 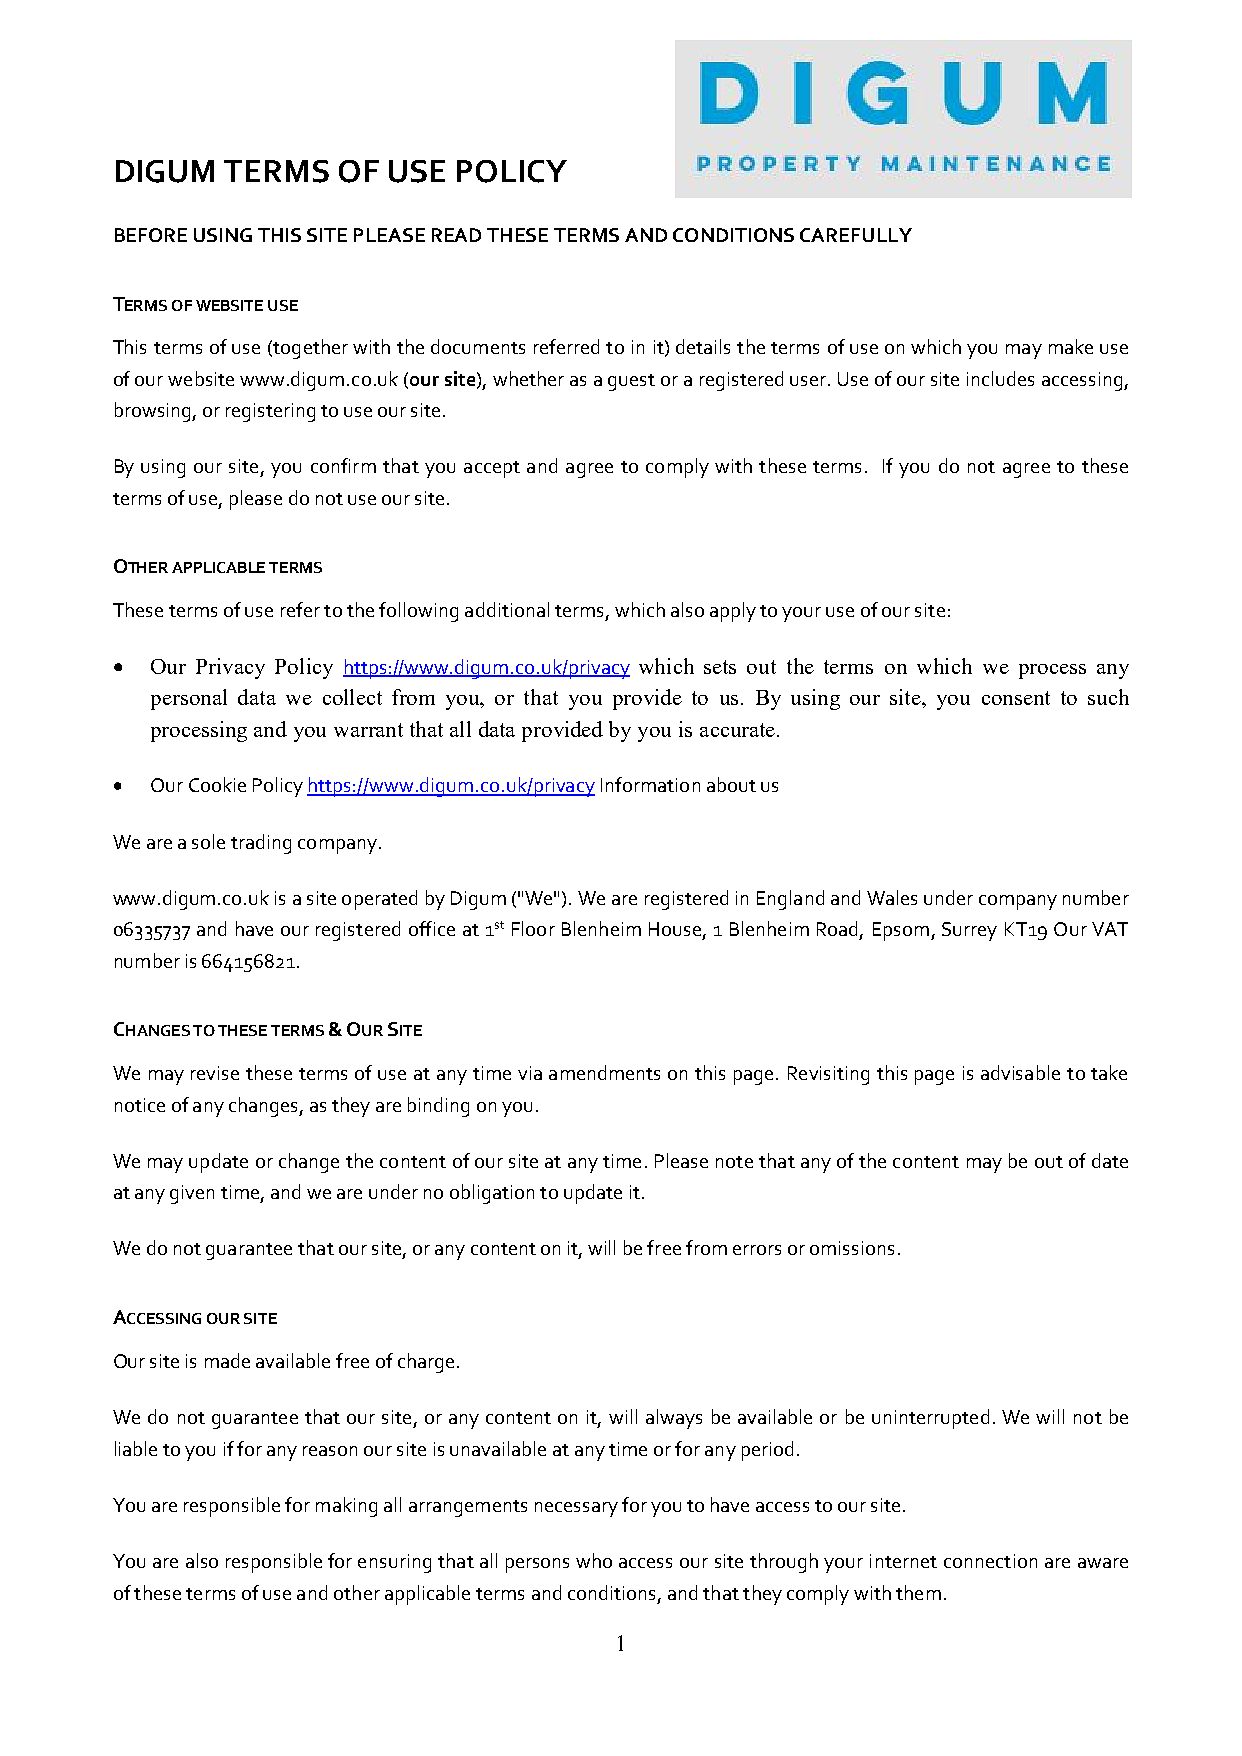 I want to click on accept, so click(x=492, y=469).
